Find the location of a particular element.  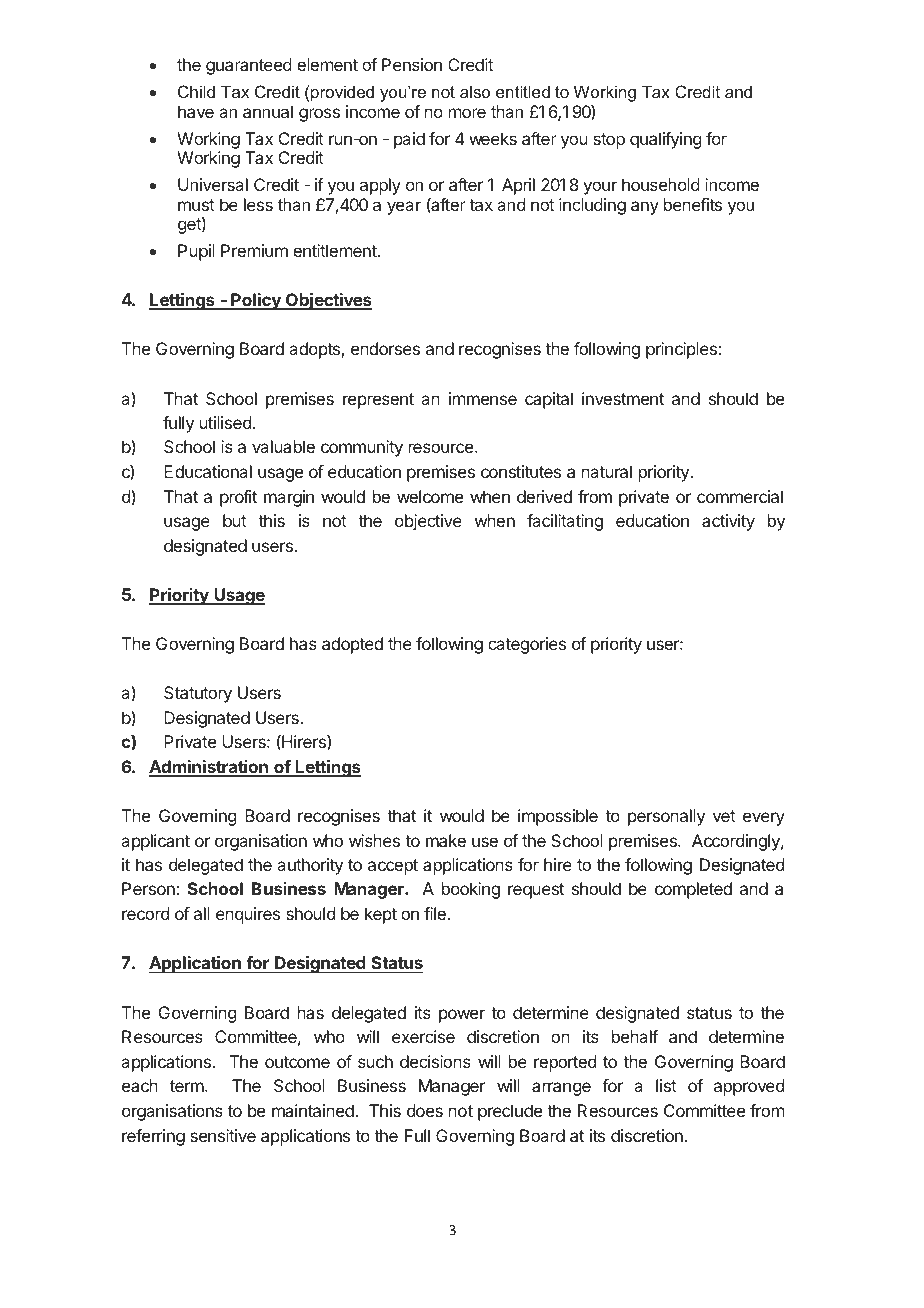

completed is located at coordinates (693, 890).
